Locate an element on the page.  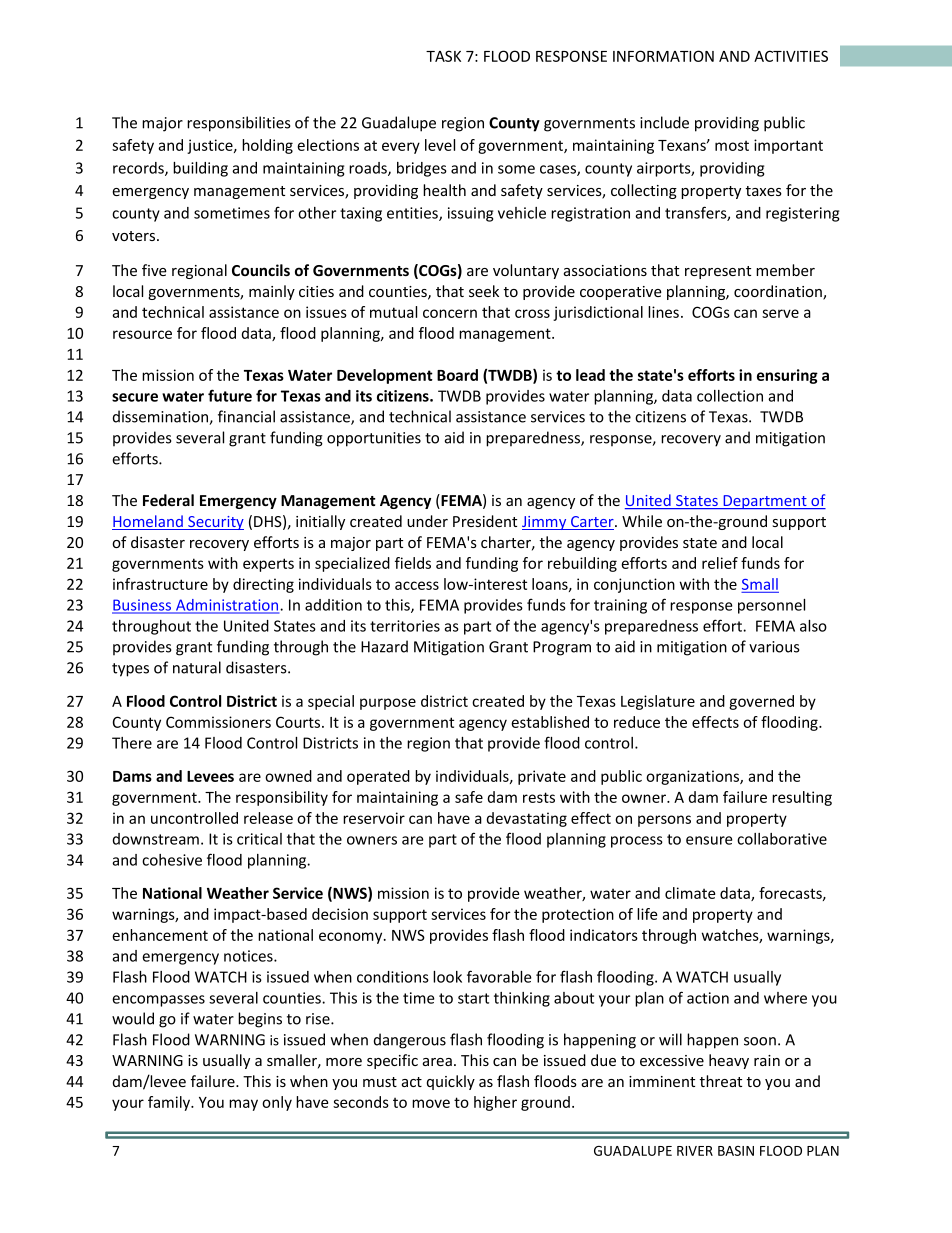
responsibilities is located at coordinates (239, 124).
